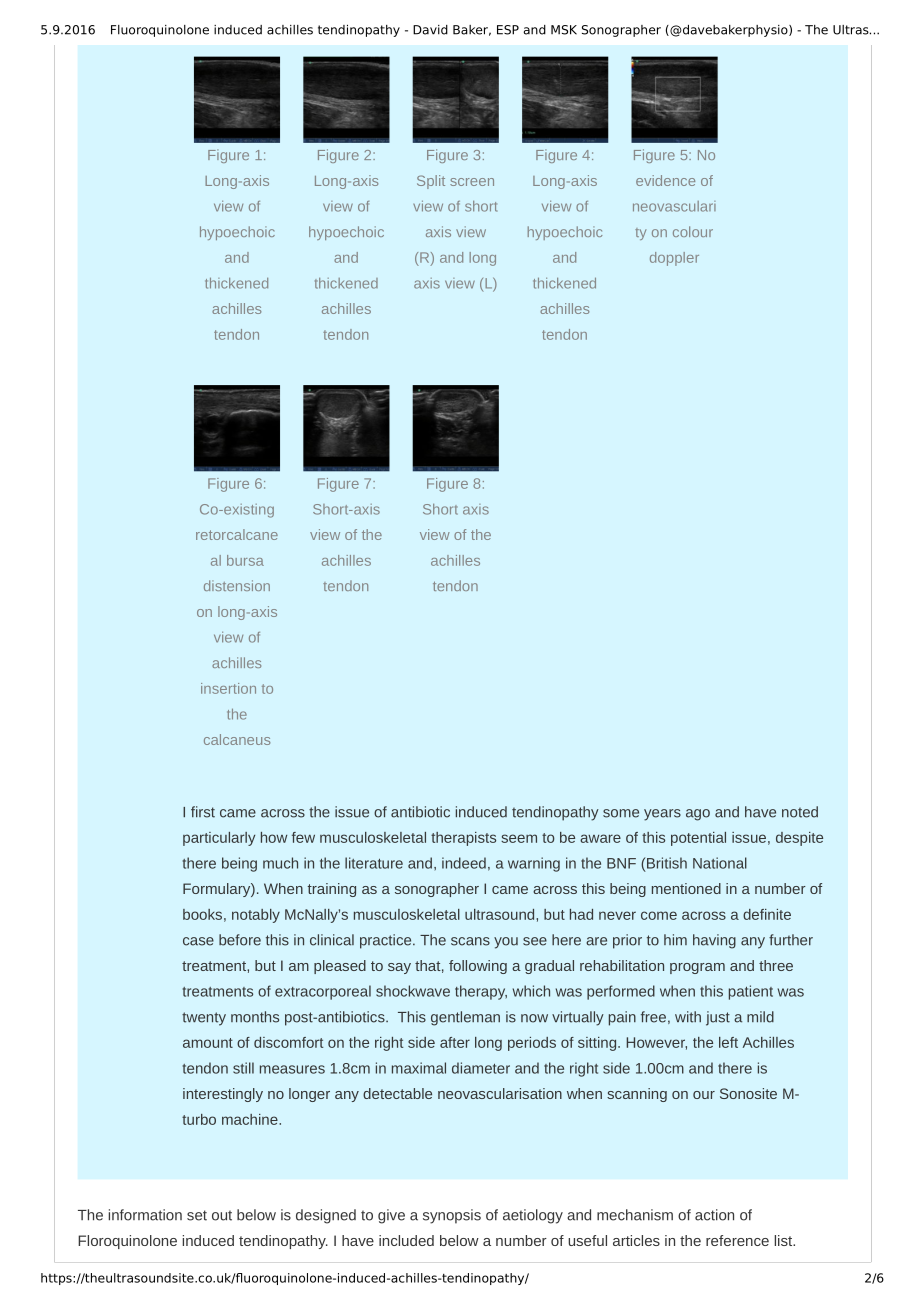 The height and width of the image is (1308, 924). I want to click on ago, so click(698, 815).
